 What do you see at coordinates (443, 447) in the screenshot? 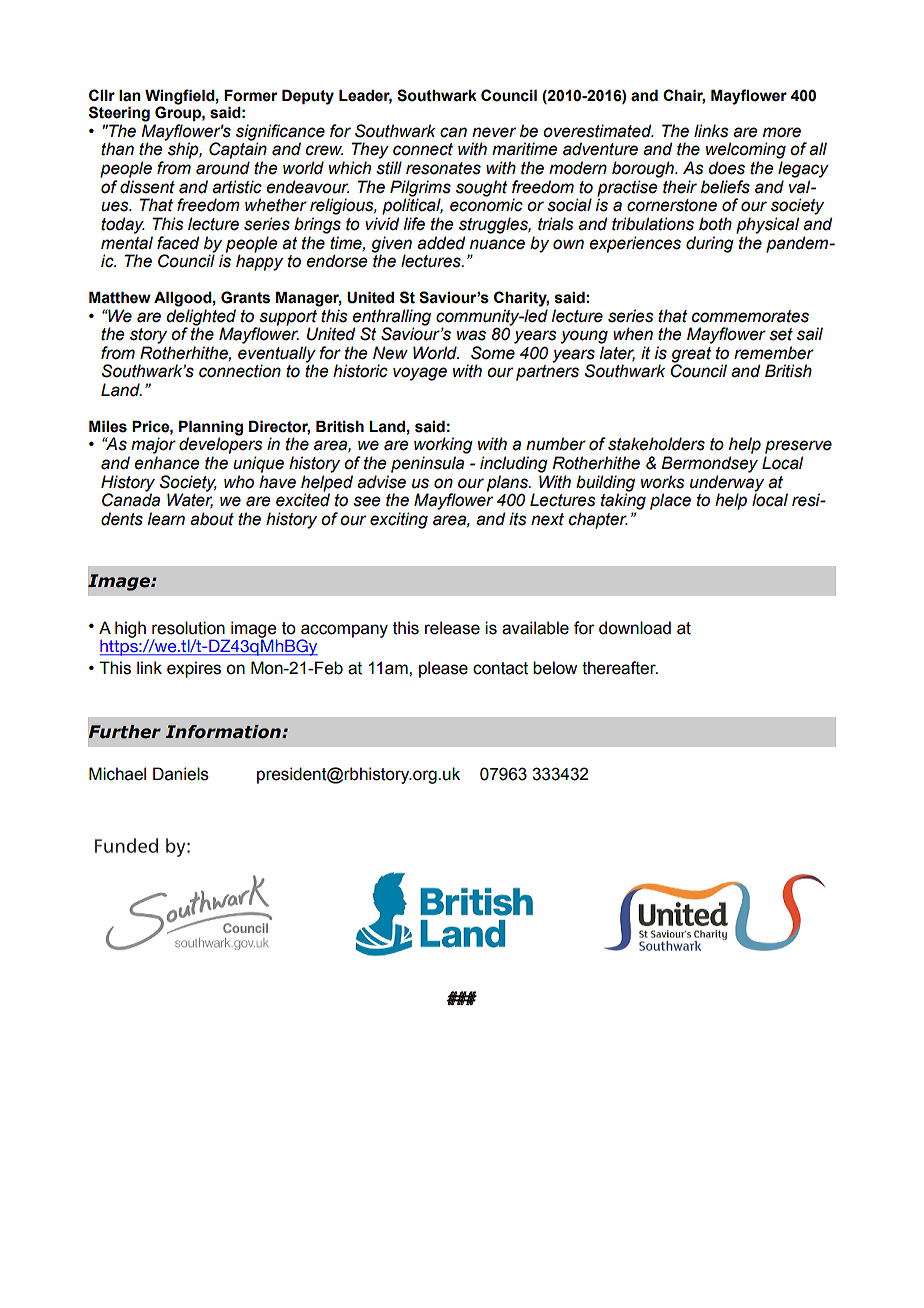
I see `working` at bounding box center [443, 447].
